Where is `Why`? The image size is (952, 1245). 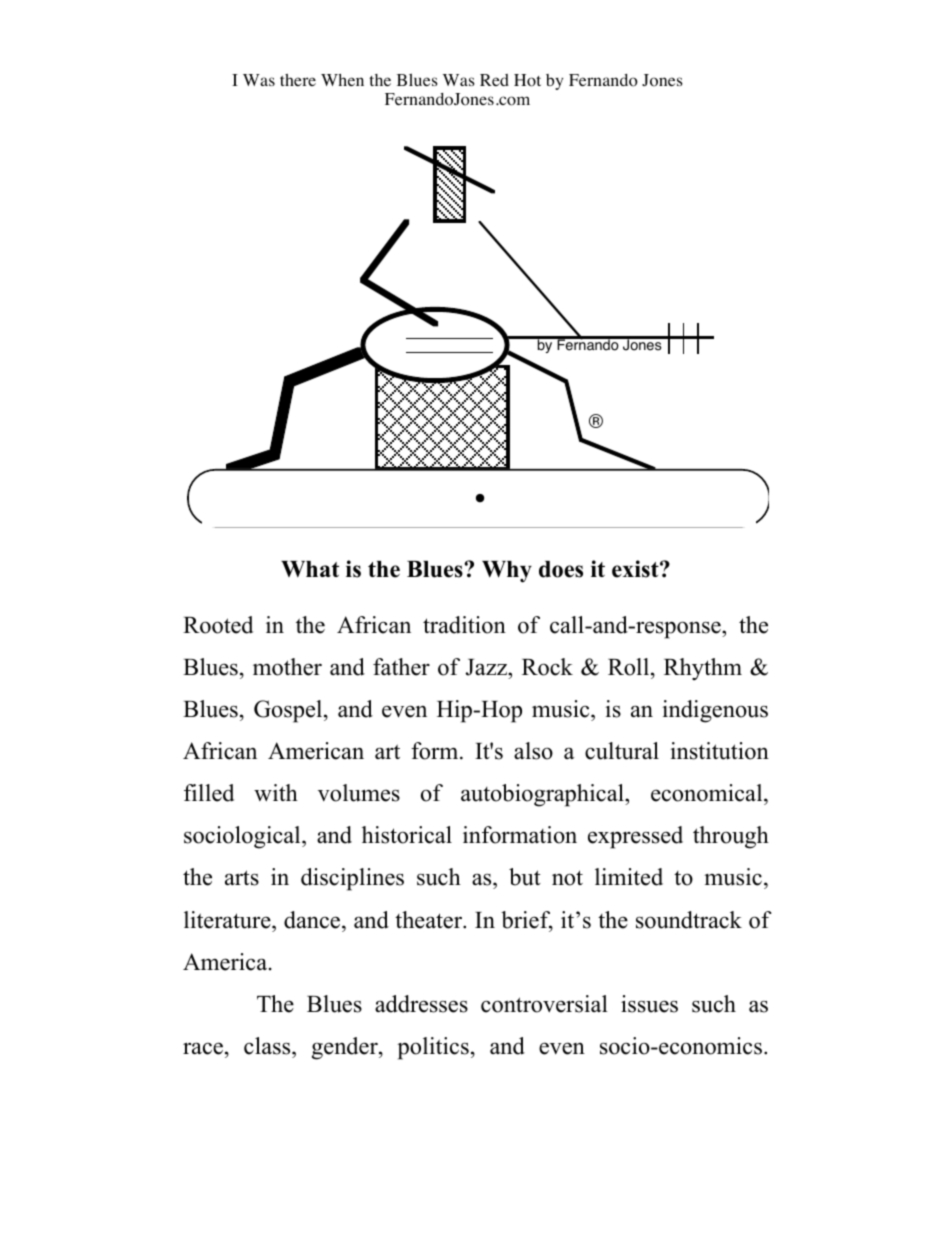 Why is located at coordinates (507, 572).
